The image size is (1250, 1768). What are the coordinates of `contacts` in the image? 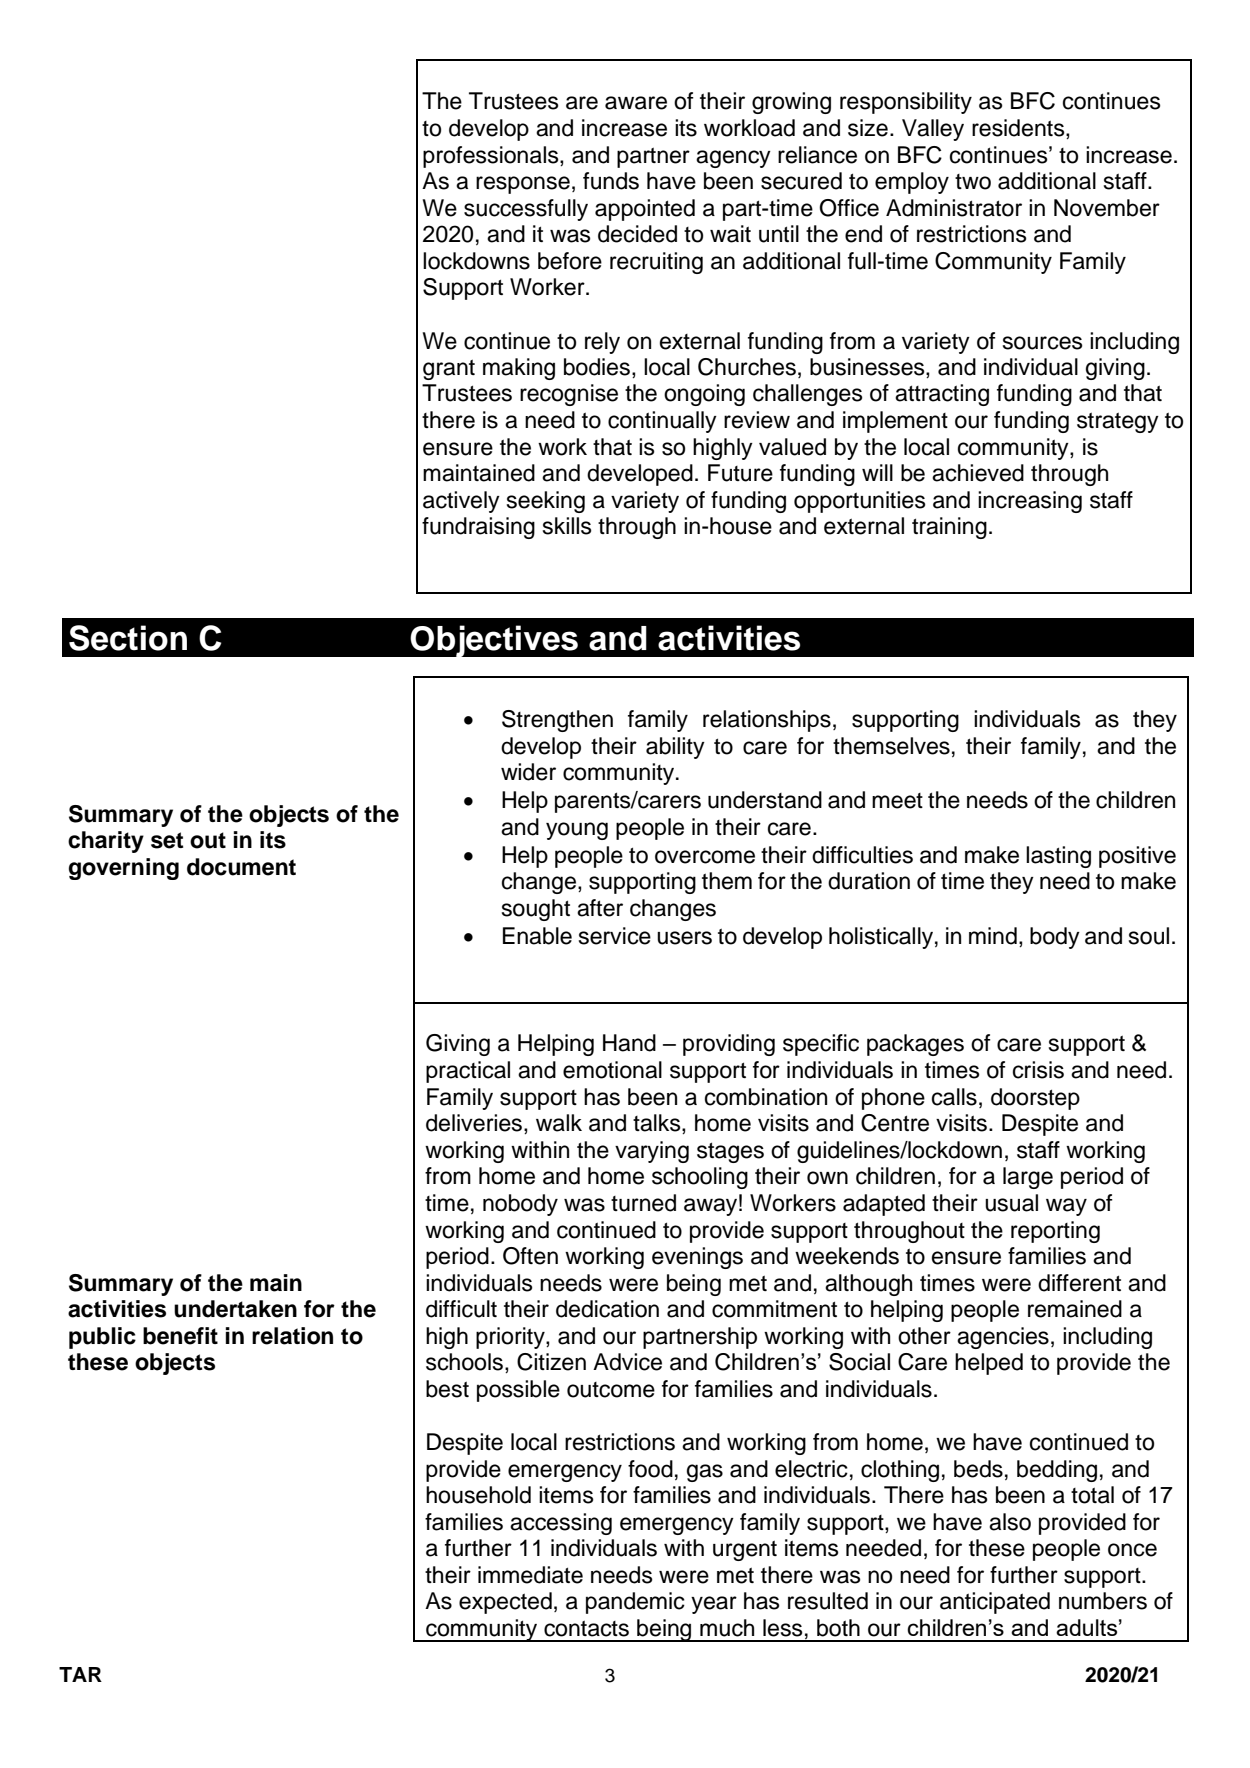 It's located at (586, 1628).
